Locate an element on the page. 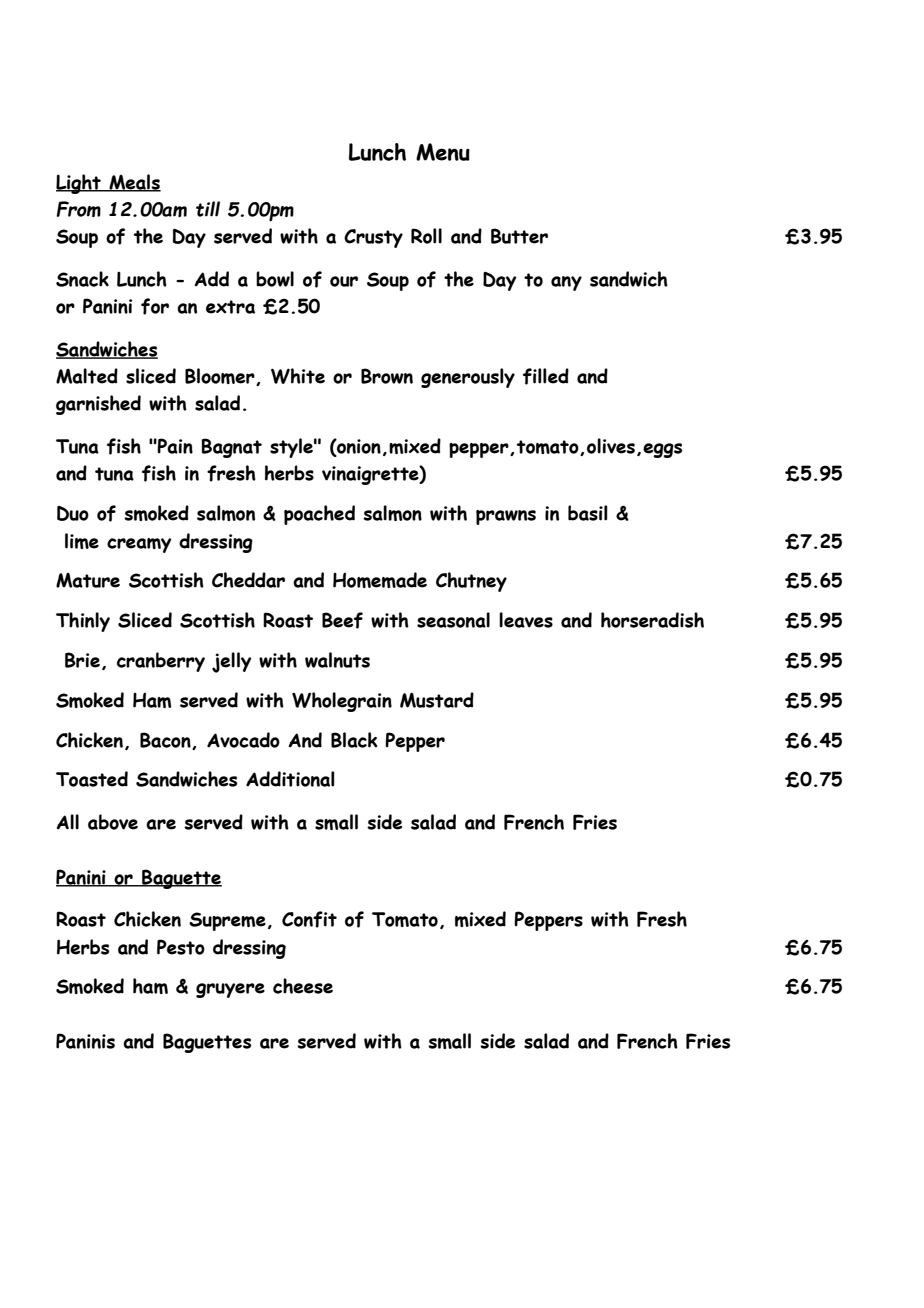 This page has height=1308, width=924. Bacon is located at coordinates (166, 741).
